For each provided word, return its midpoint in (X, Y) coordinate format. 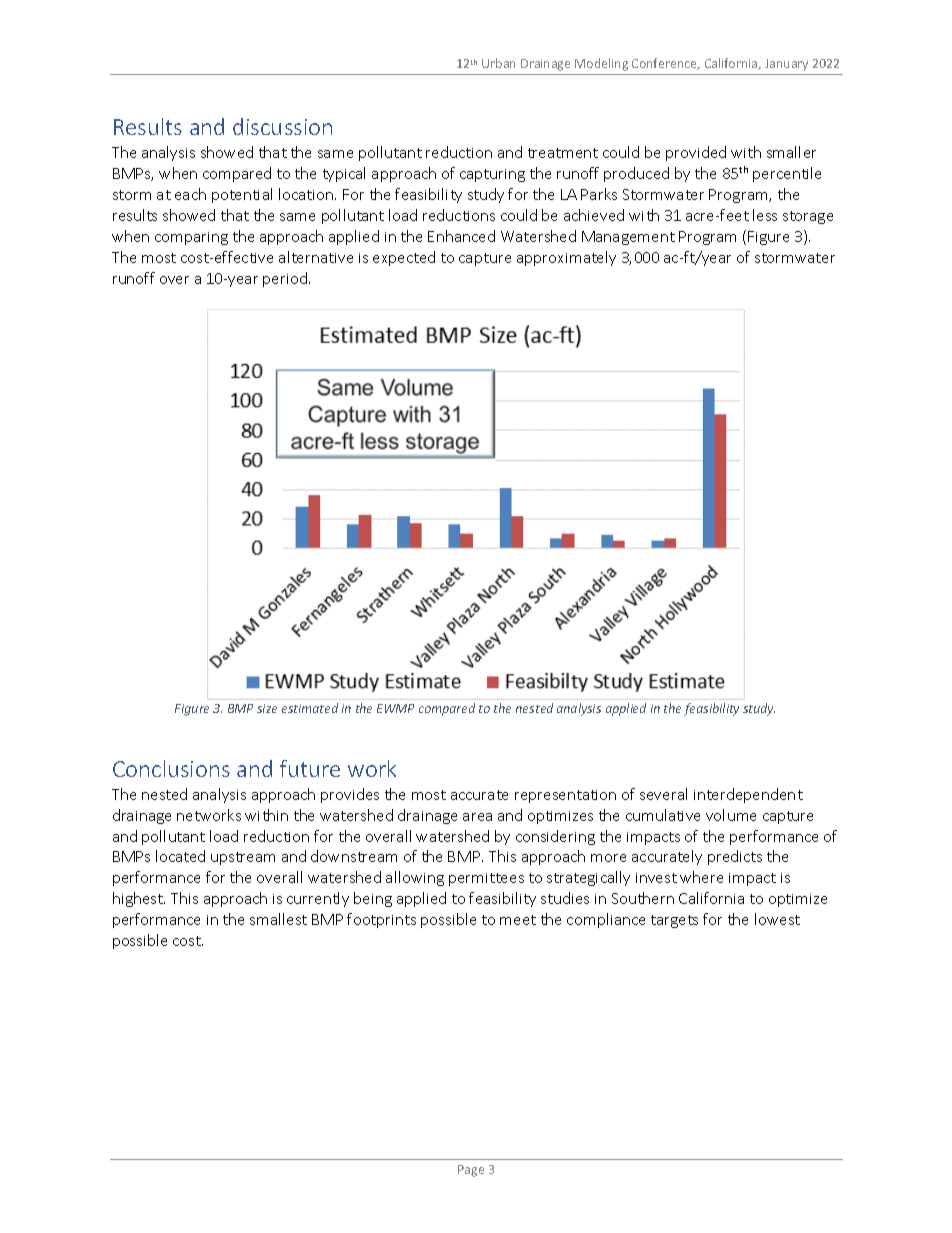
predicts (735, 857)
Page (471, 1171)
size (267, 708)
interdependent (748, 795)
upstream (243, 858)
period (286, 279)
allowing (415, 878)
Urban (498, 63)
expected (404, 258)
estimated (310, 708)
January (786, 65)
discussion (282, 126)
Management (628, 238)
